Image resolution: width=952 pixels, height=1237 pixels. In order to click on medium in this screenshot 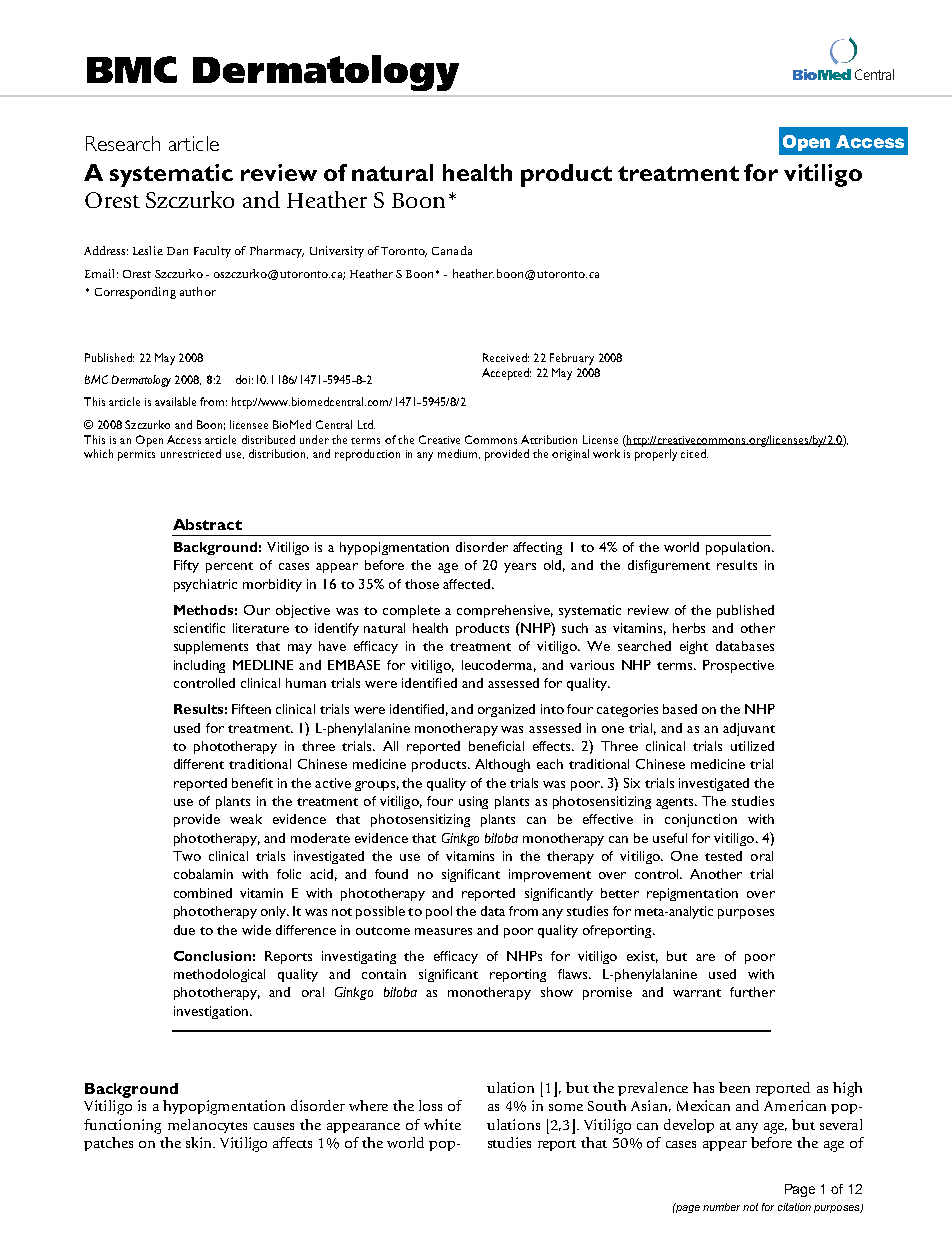, I will do `click(459, 454)`.
